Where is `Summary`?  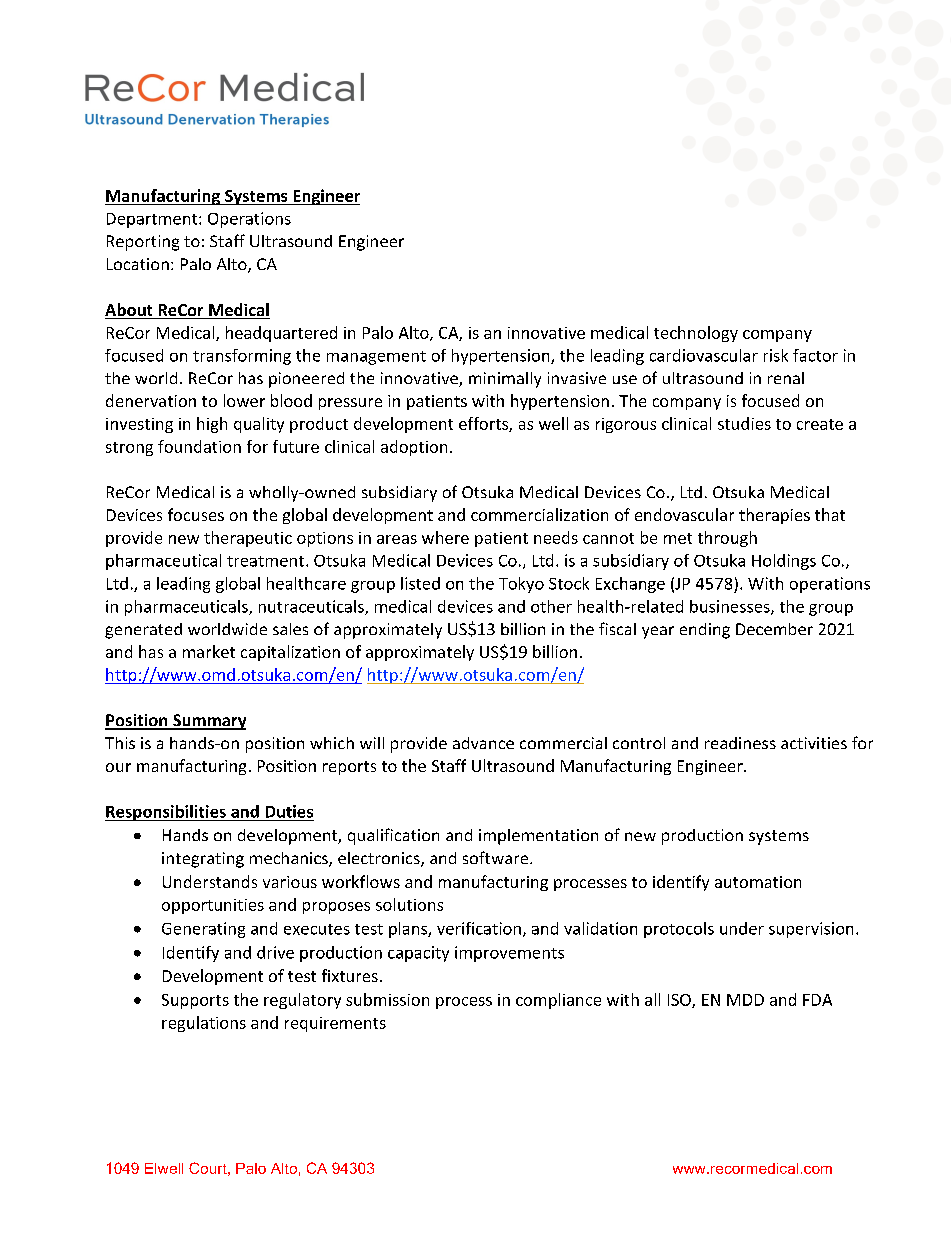 Summary is located at coordinates (208, 722).
